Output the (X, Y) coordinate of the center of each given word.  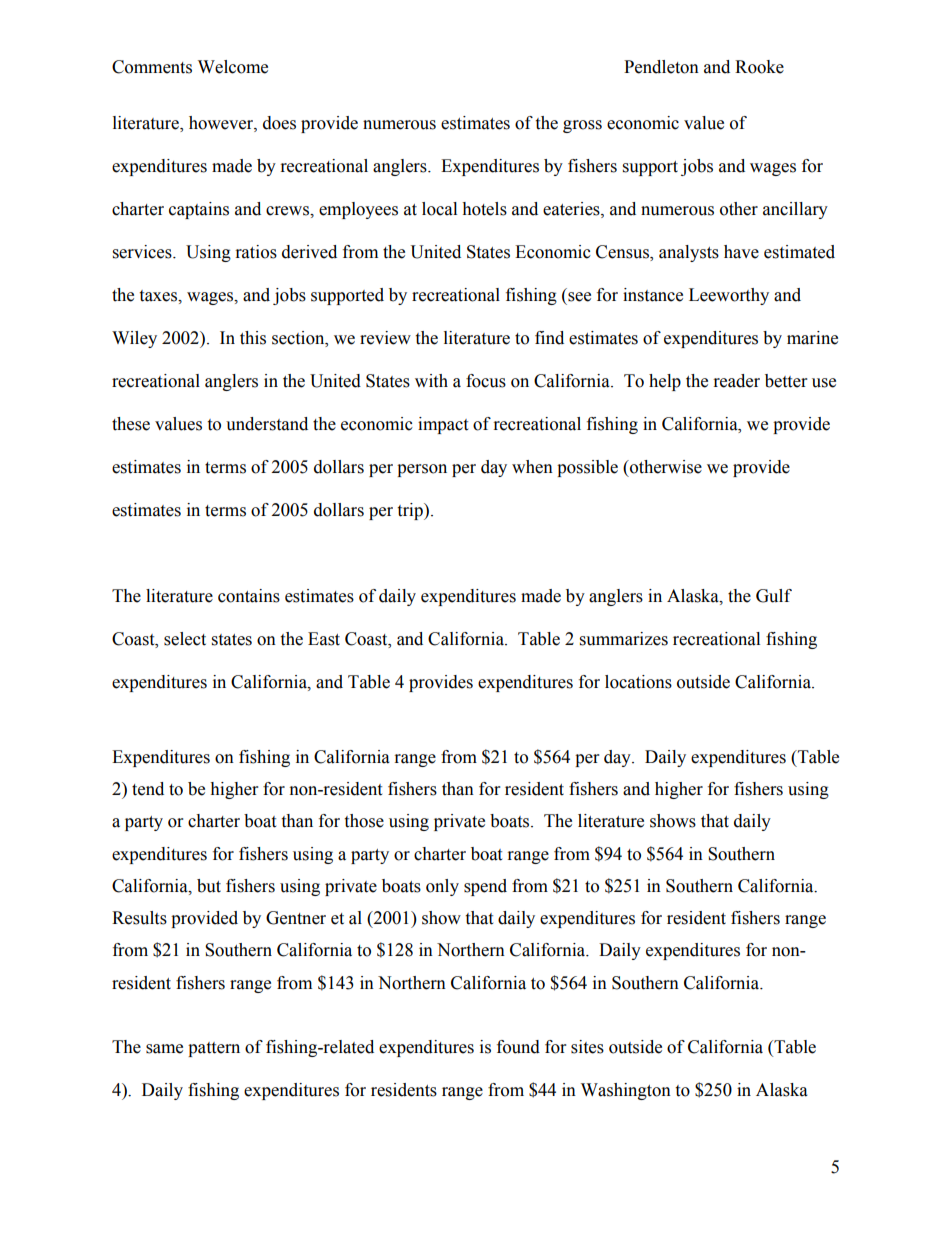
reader (737, 381)
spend (485, 887)
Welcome (233, 67)
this (253, 338)
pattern (214, 1049)
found (518, 1047)
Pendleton (661, 67)
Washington (626, 1091)
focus (486, 381)
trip (411, 511)
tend (148, 789)
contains (249, 596)
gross (582, 126)
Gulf (774, 596)
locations (638, 682)
